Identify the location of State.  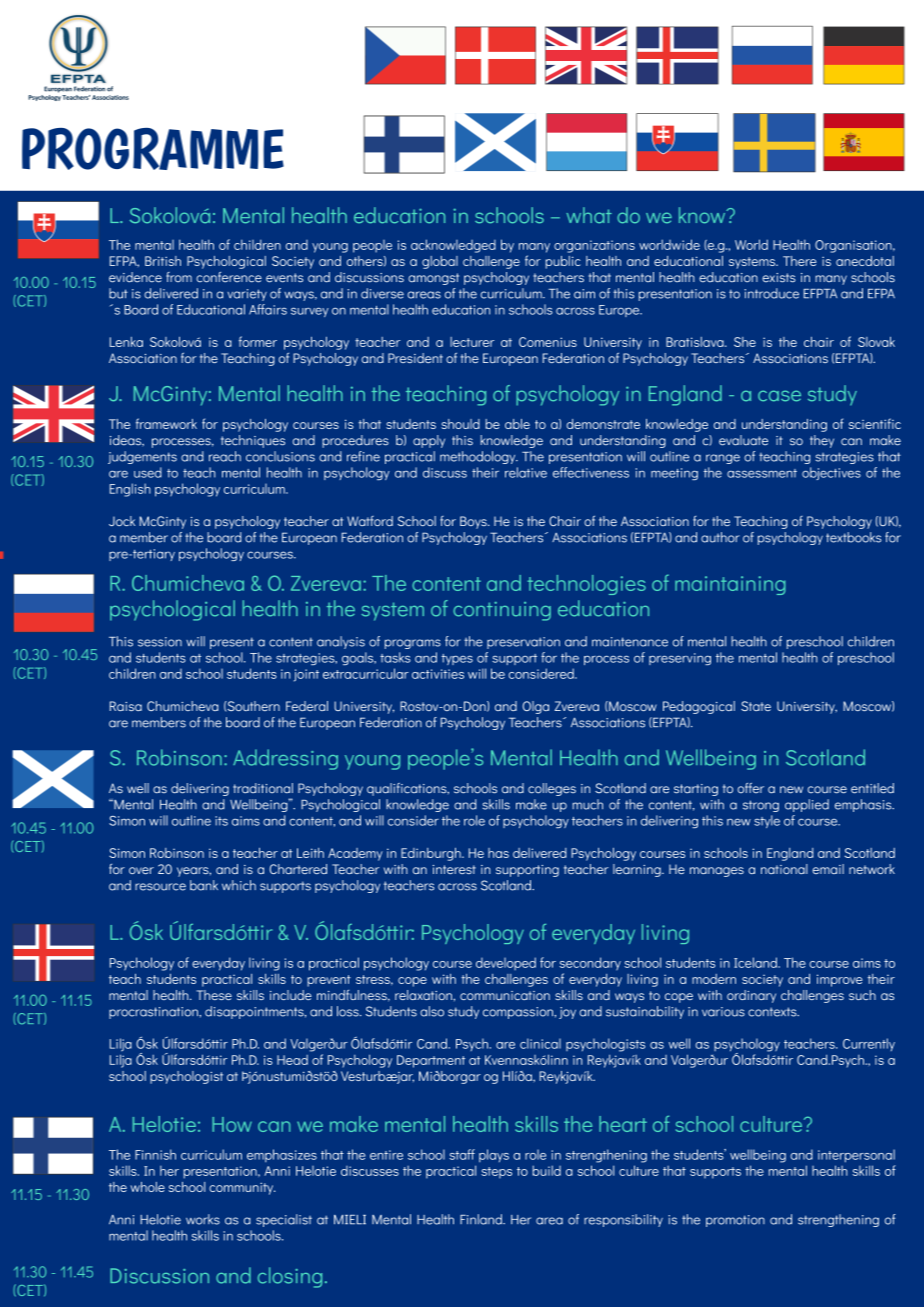
(756, 706).
